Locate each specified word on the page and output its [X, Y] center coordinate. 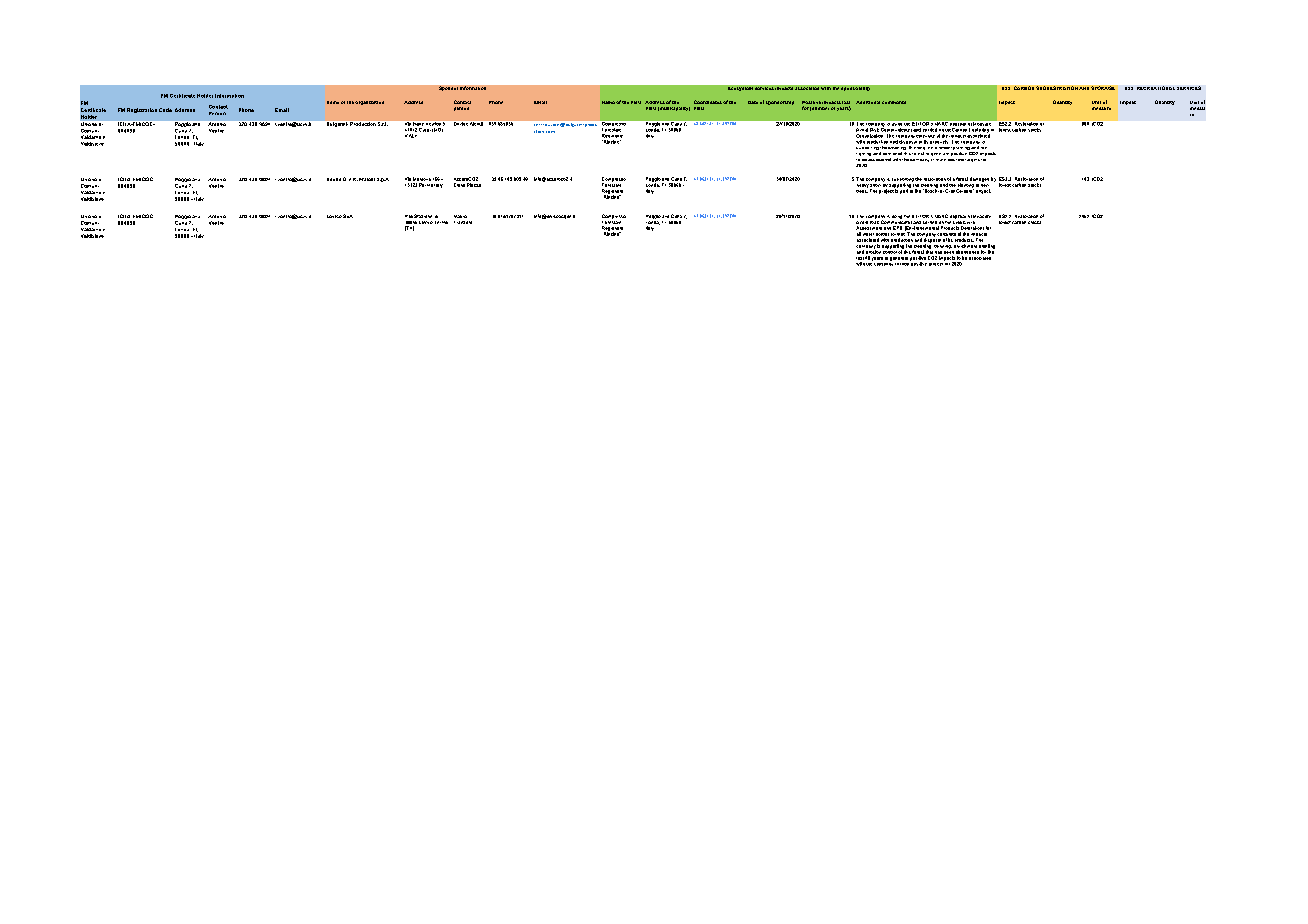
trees [862, 190]
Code [165, 110]
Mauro [460, 216]
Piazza [474, 185]
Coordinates [708, 102]
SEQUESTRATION [1057, 88]
